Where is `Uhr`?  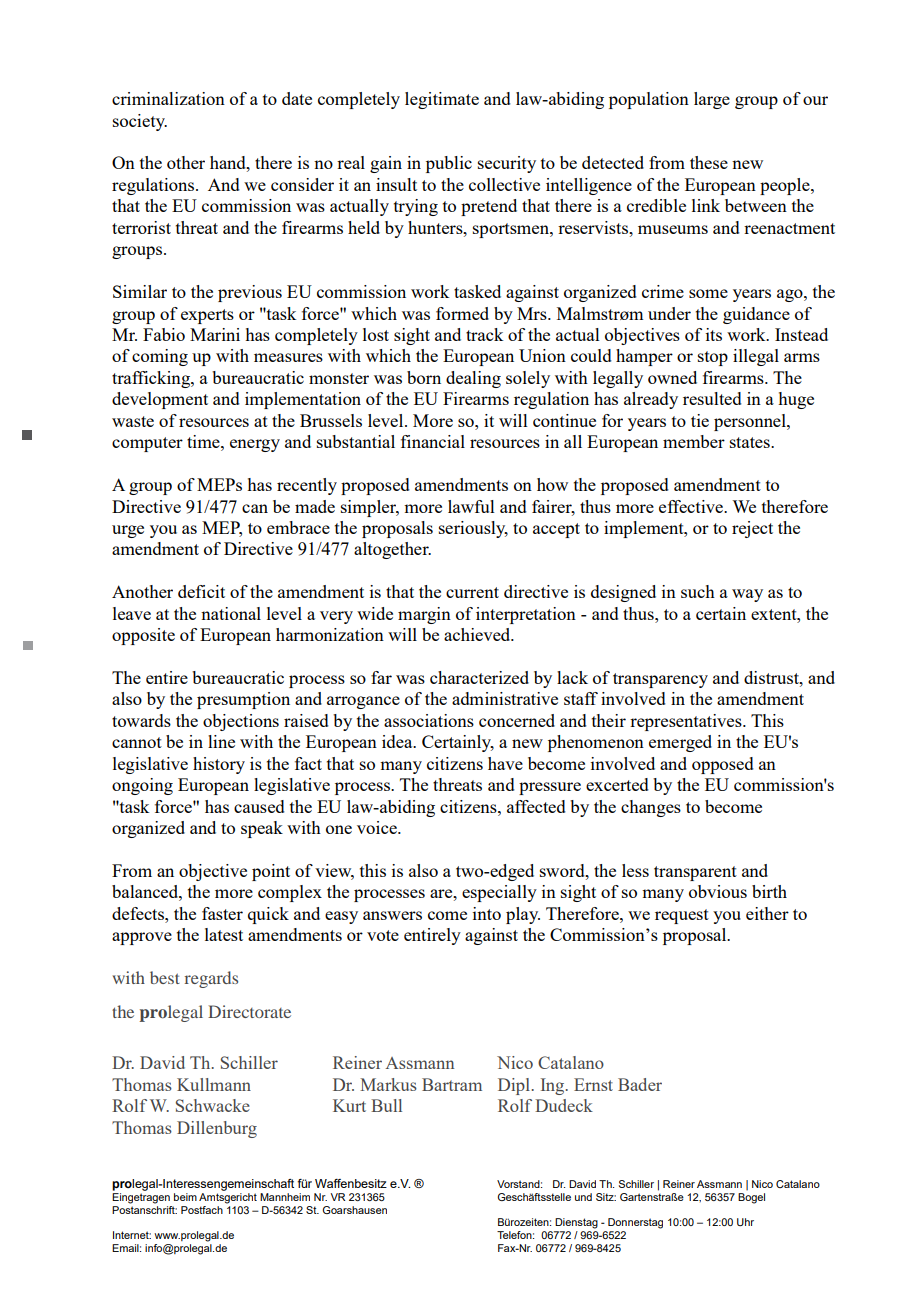 Uhr is located at coordinates (745, 1222).
